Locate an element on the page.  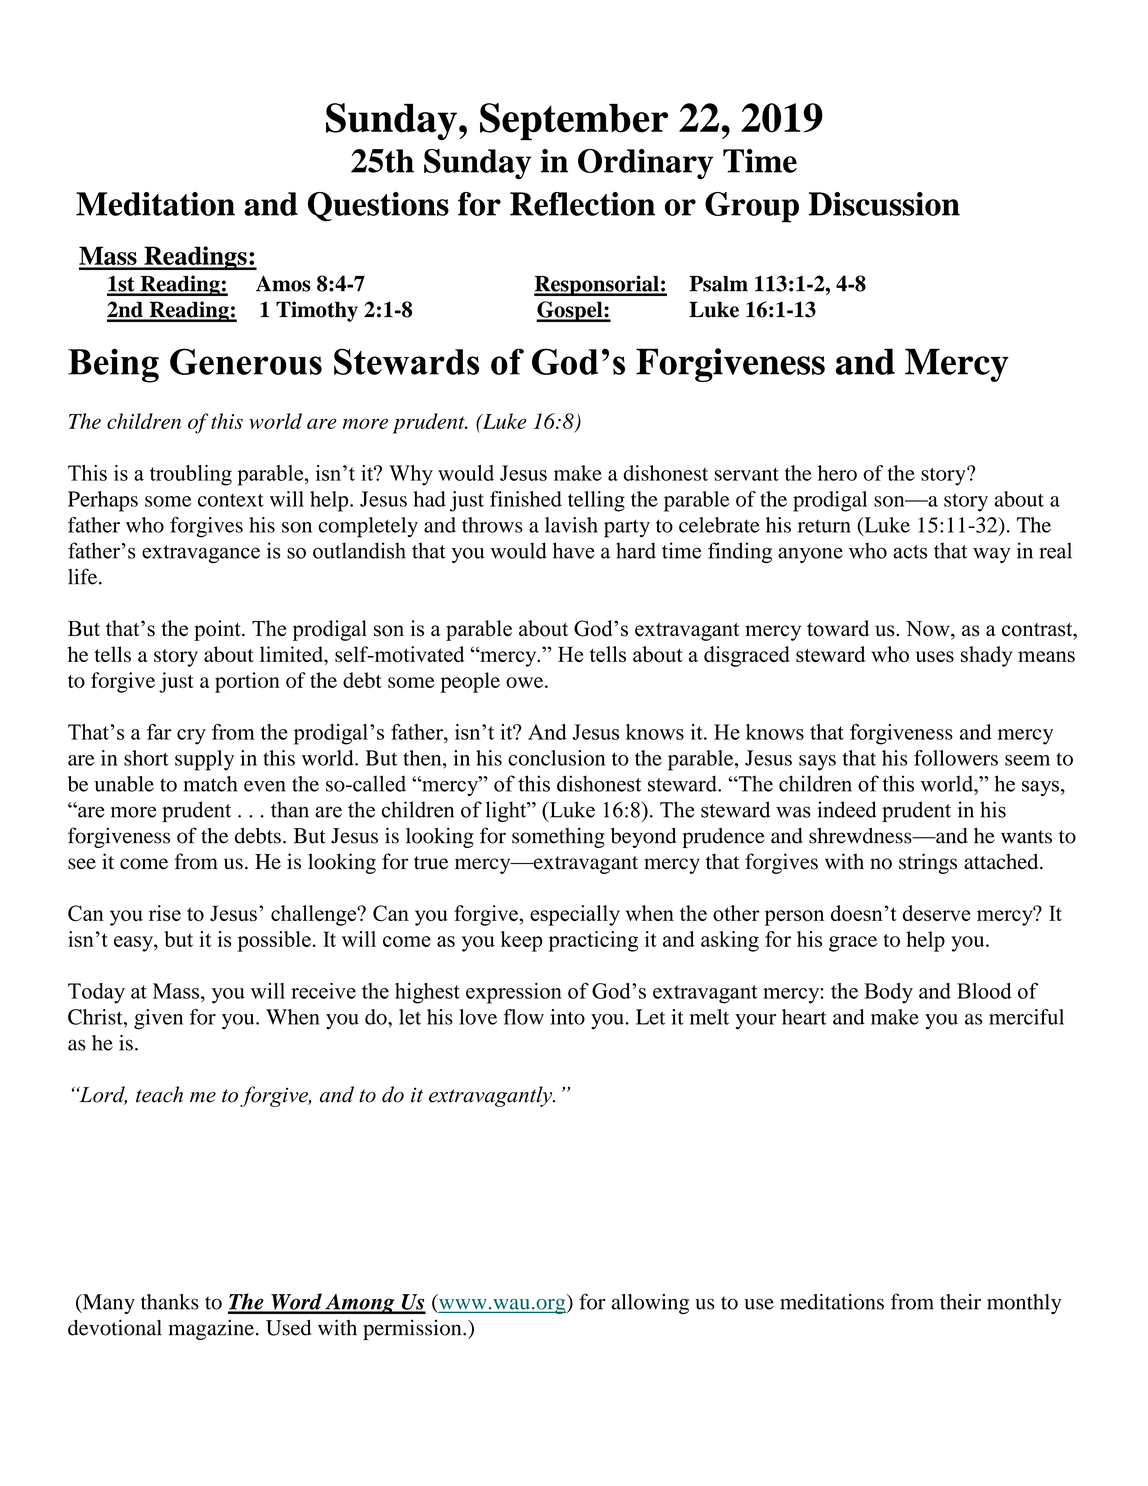
extravagance is located at coordinates (201, 554).
